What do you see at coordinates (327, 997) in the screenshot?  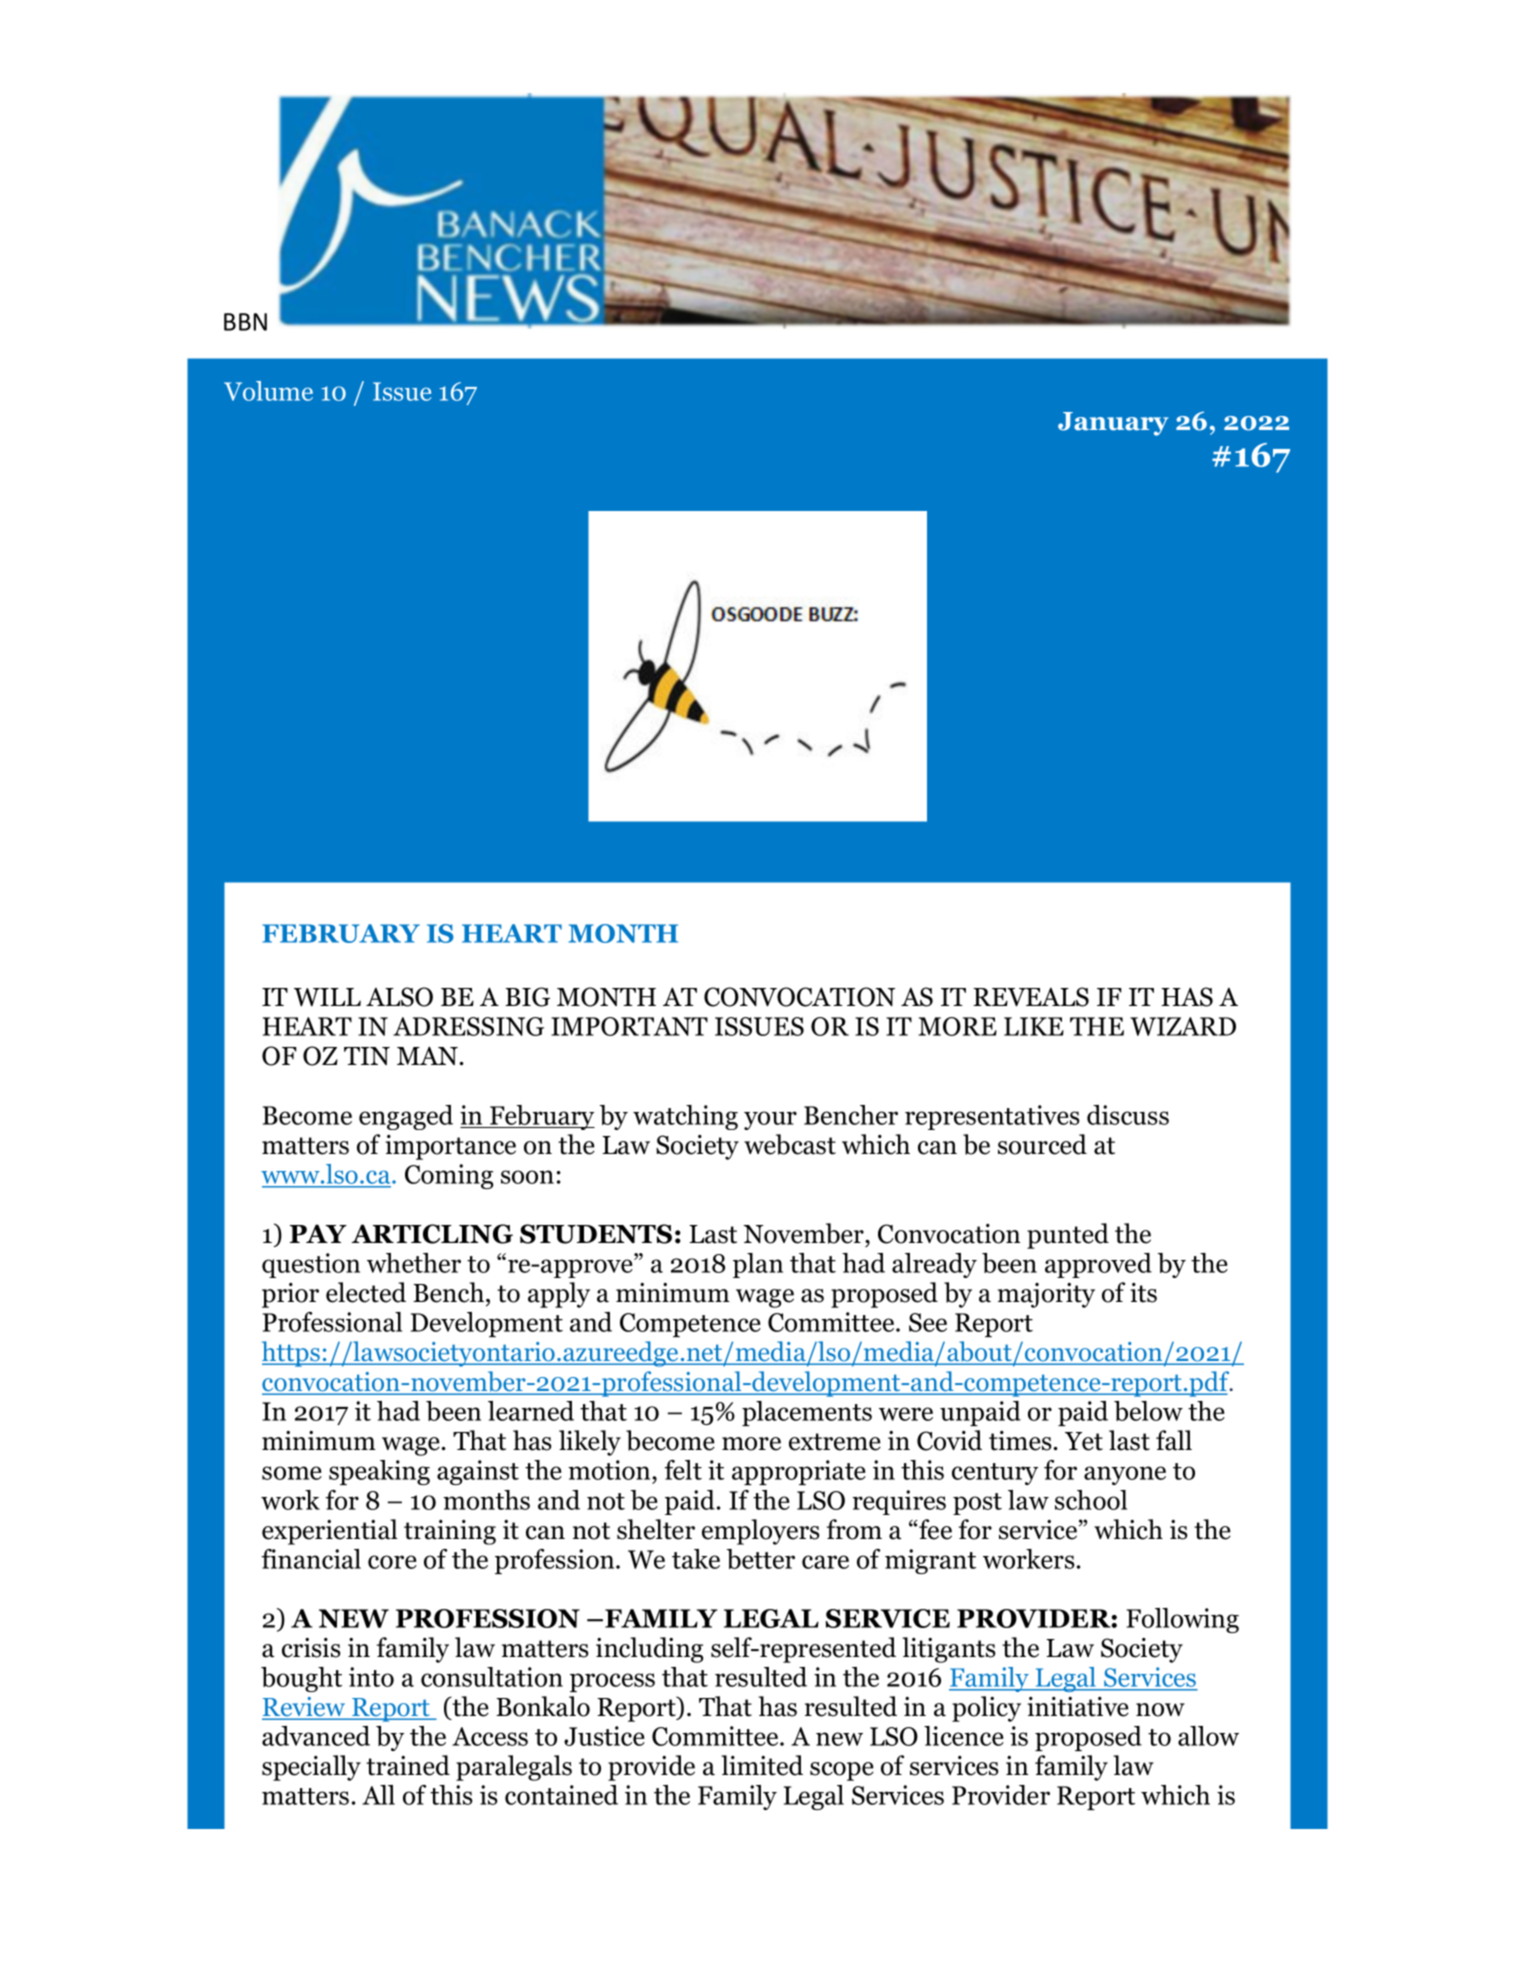 I see `WILL` at bounding box center [327, 997].
